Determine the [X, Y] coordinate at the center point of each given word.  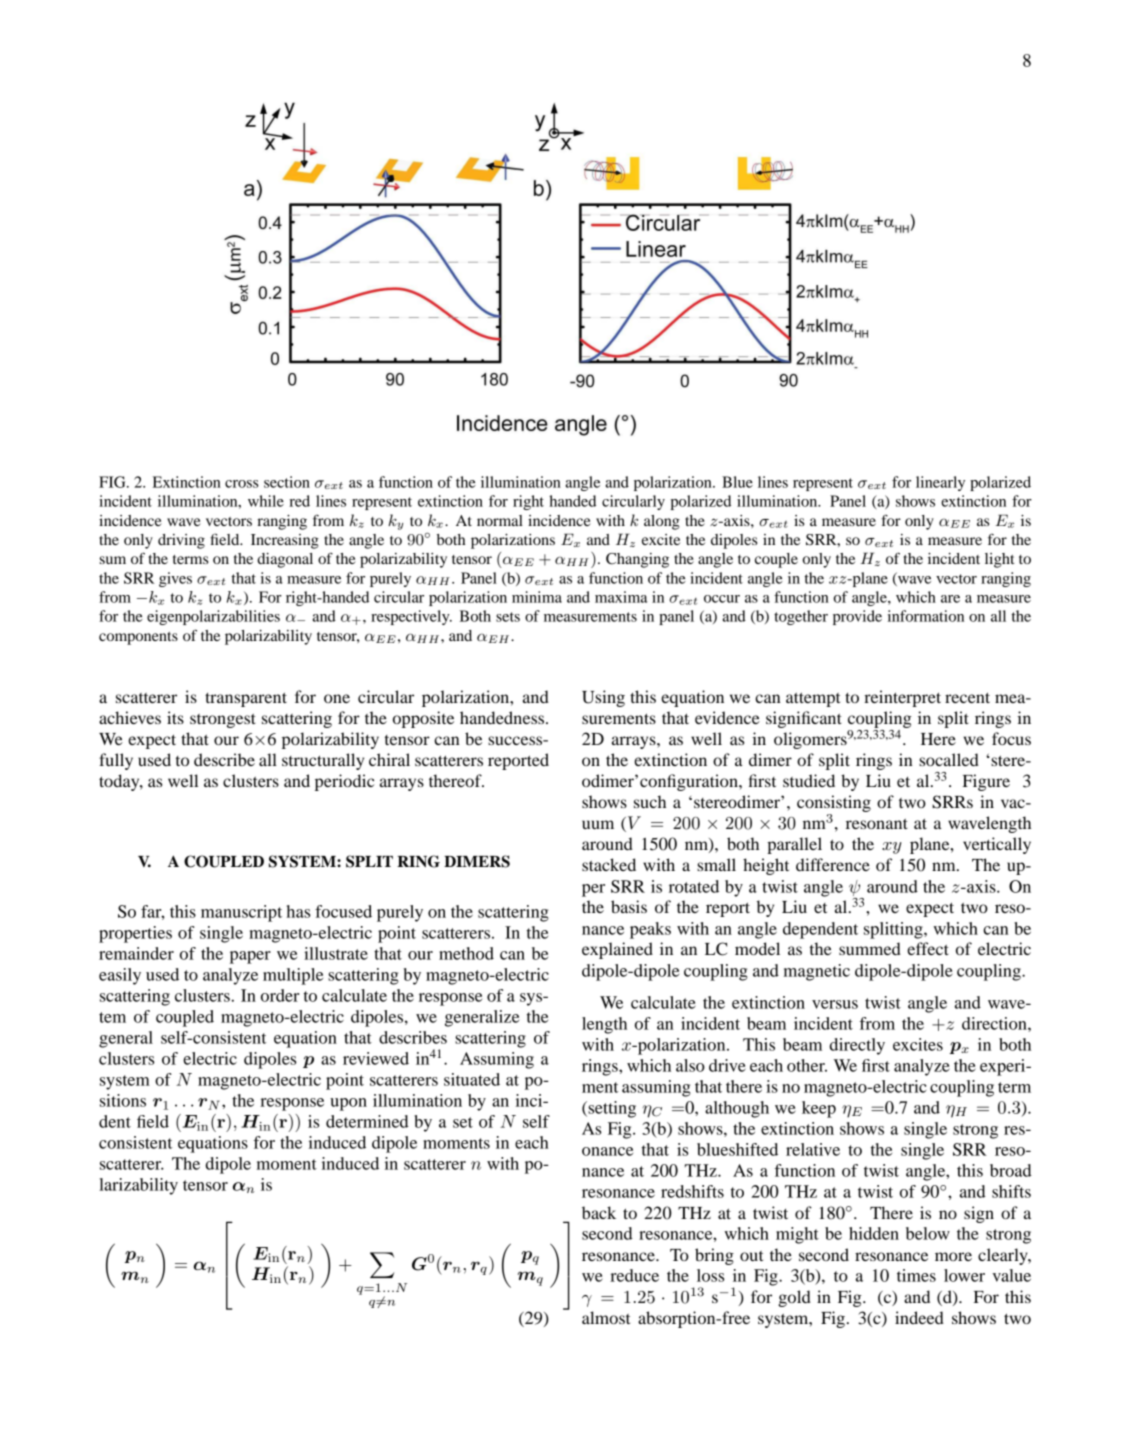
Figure [986, 782]
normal [500, 520]
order [280, 995]
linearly [940, 483]
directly [857, 1046]
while [266, 501]
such [650, 801]
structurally [323, 761]
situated [472, 1079]
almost [606, 1317]
